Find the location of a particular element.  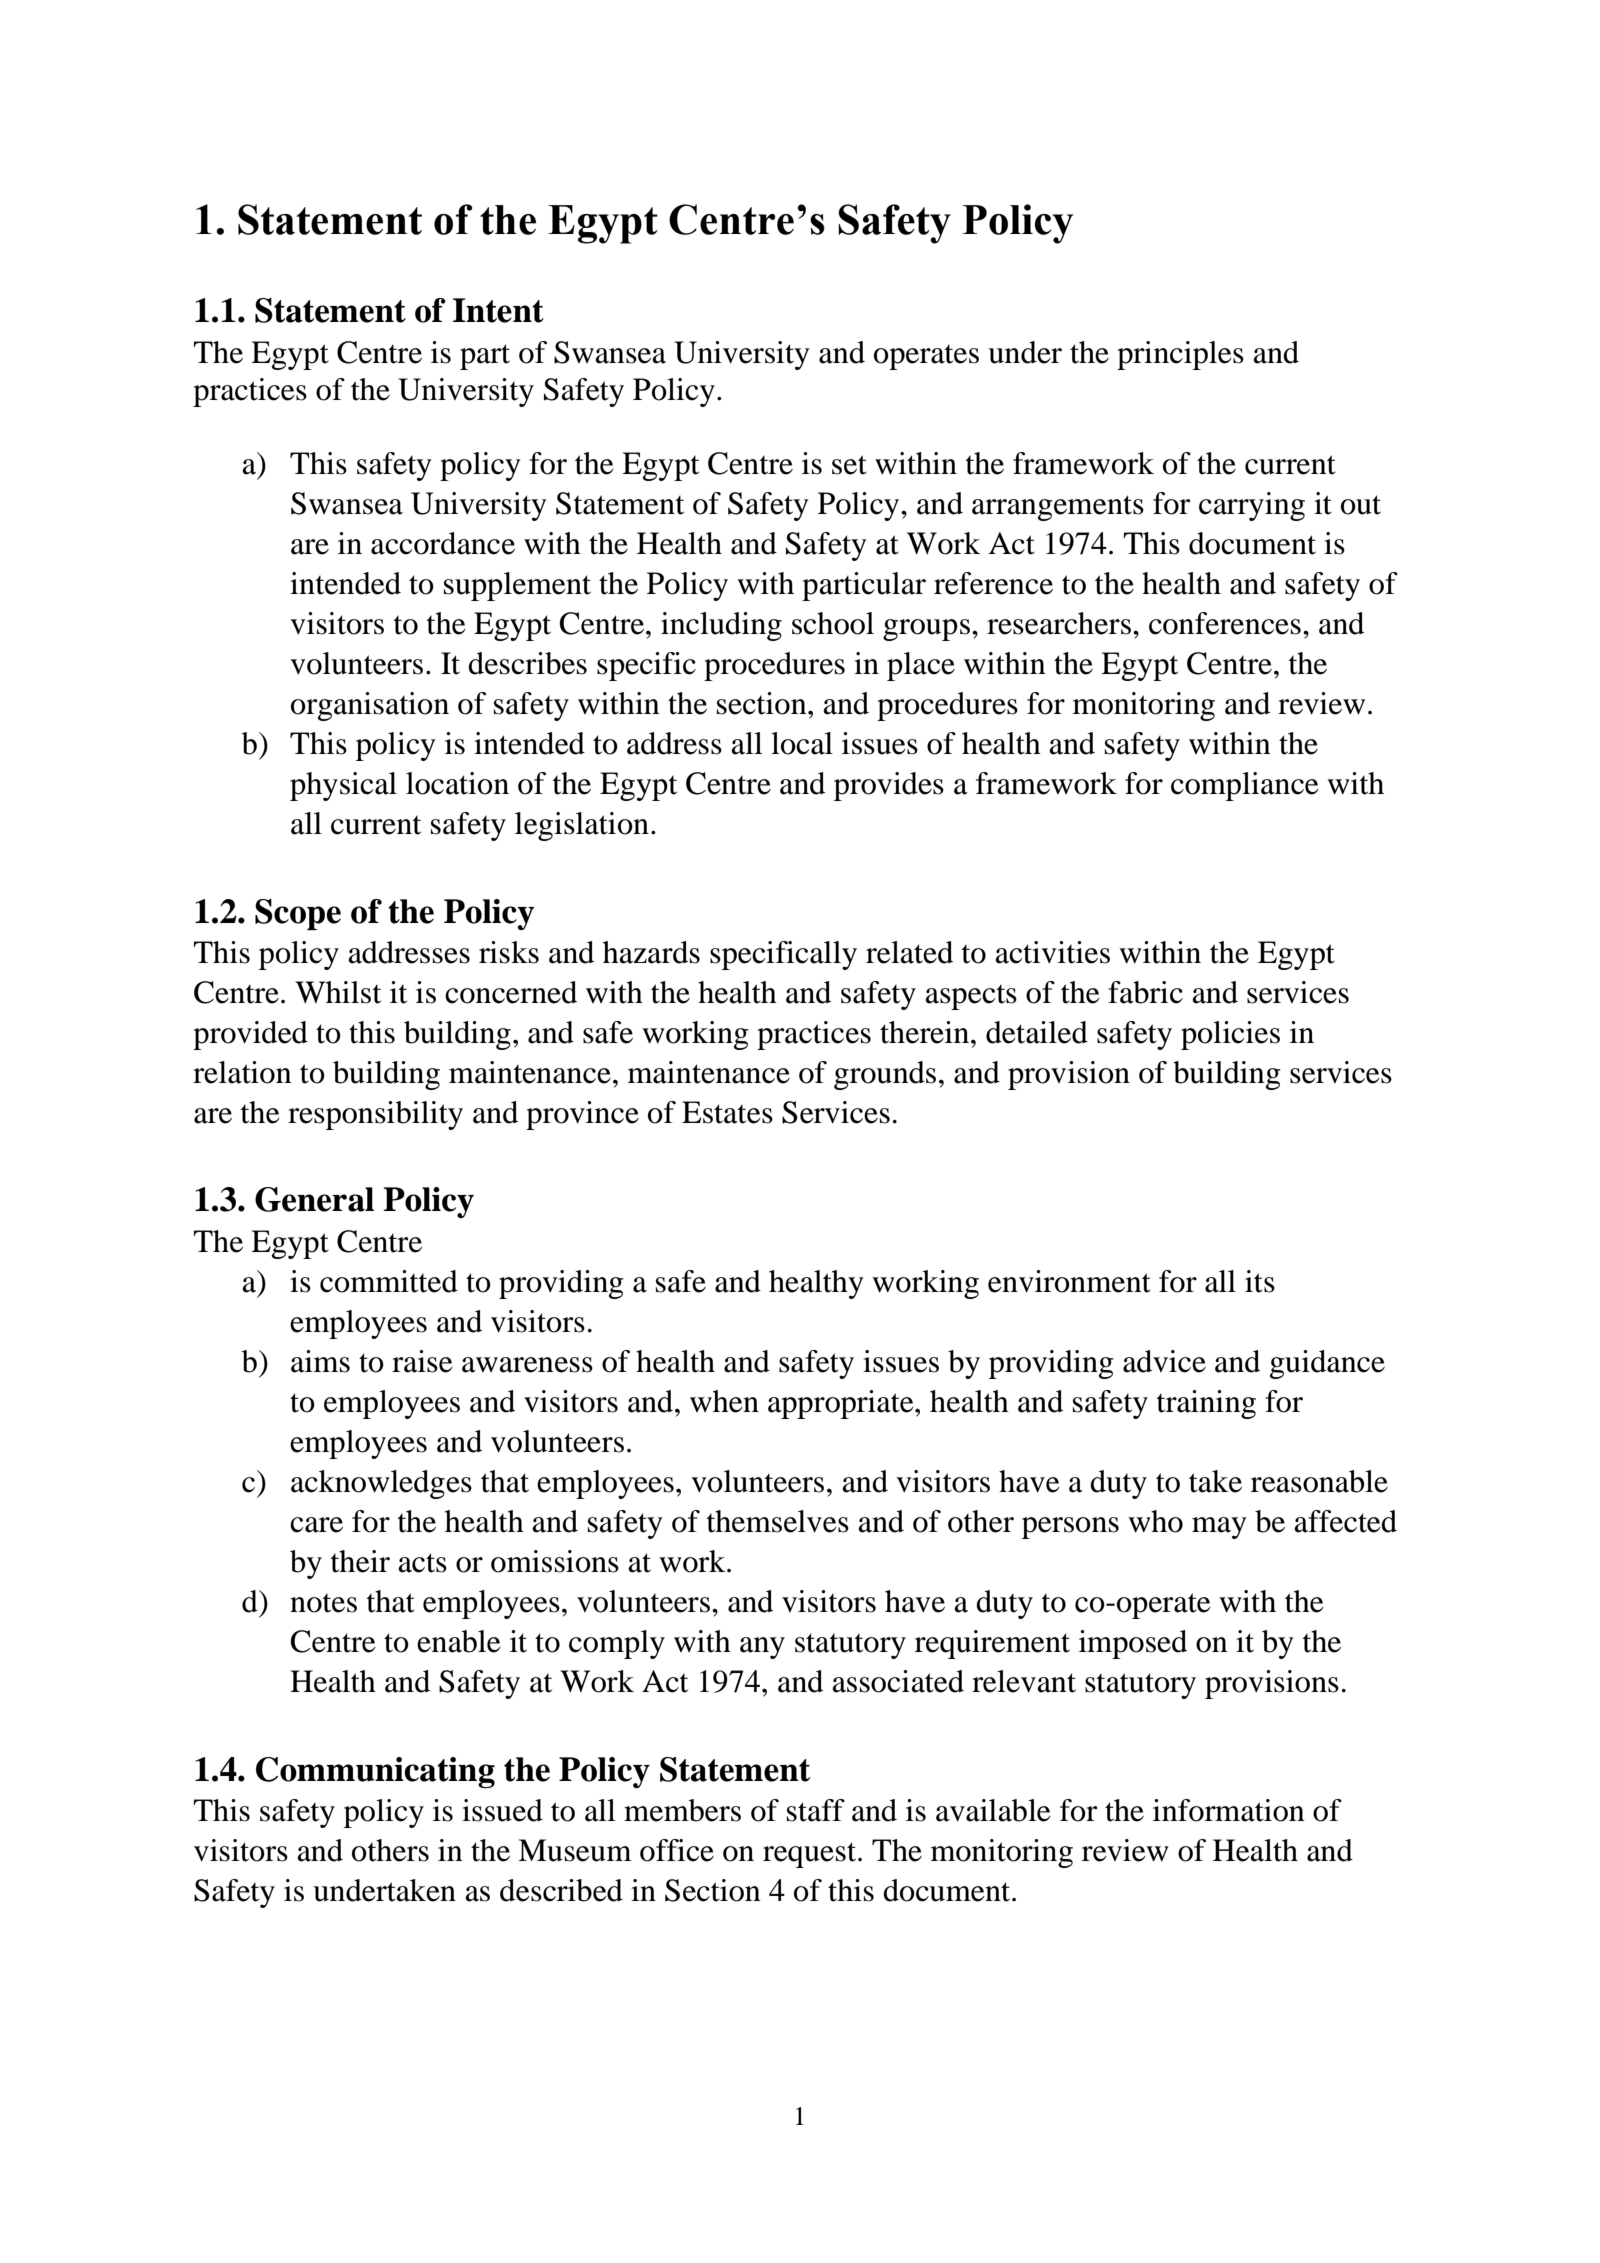

Estates is located at coordinates (727, 1112).
